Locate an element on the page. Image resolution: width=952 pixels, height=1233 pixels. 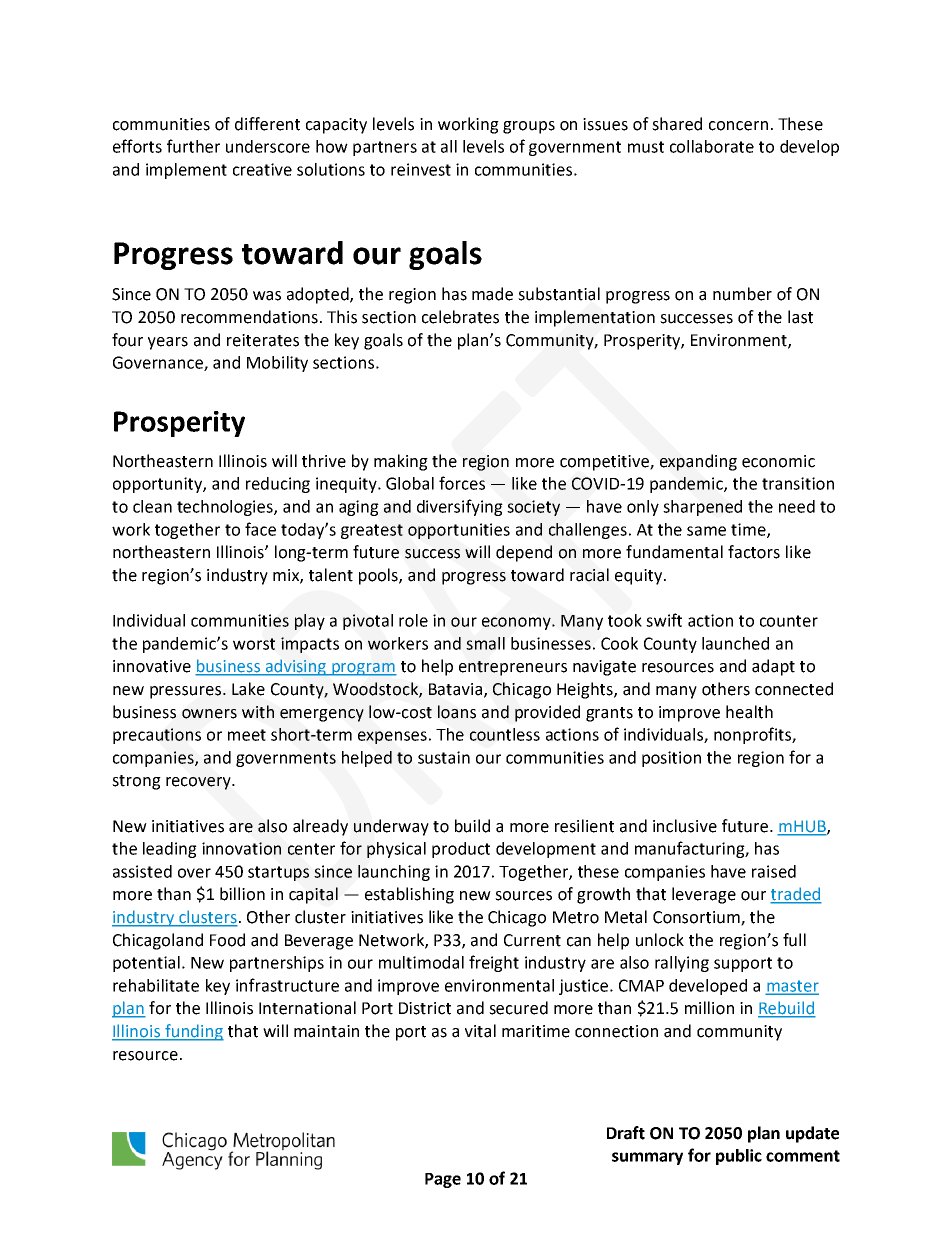
reinvest is located at coordinates (421, 169).
